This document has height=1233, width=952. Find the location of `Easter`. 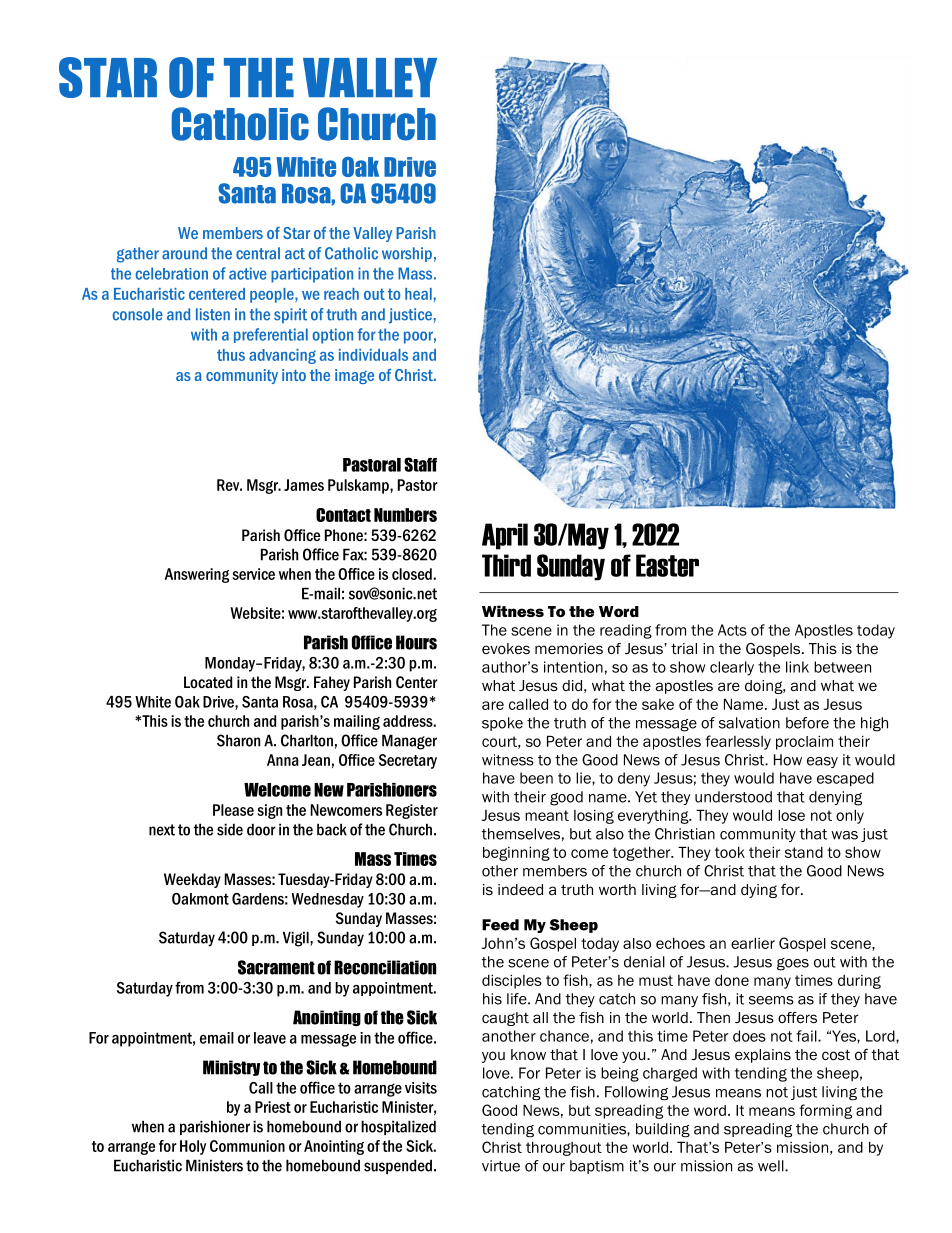

Easter is located at coordinates (667, 565).
